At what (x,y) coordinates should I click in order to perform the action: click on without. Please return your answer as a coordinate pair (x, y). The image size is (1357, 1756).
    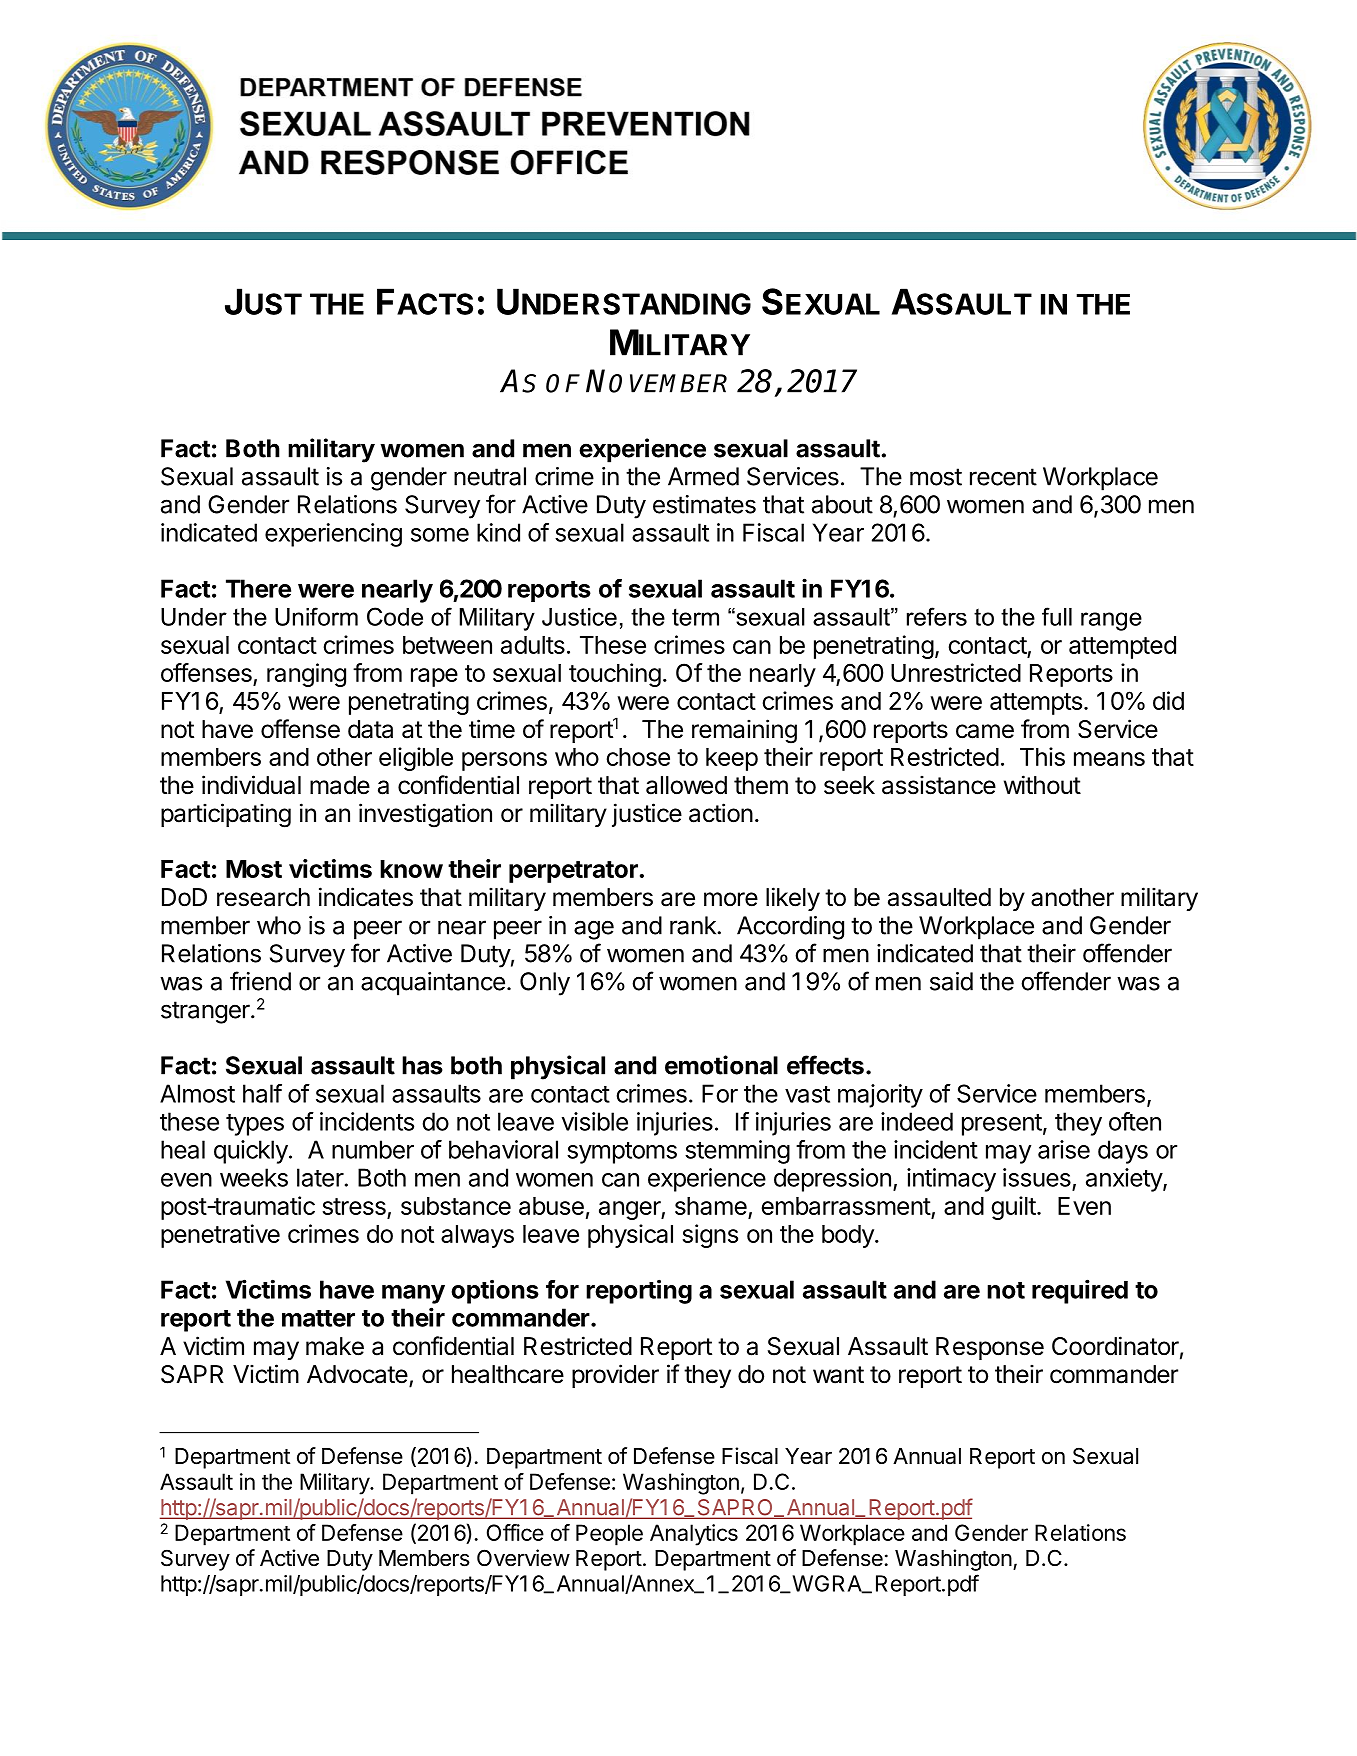
    Looking at the image, I should click on (1042, 785).
